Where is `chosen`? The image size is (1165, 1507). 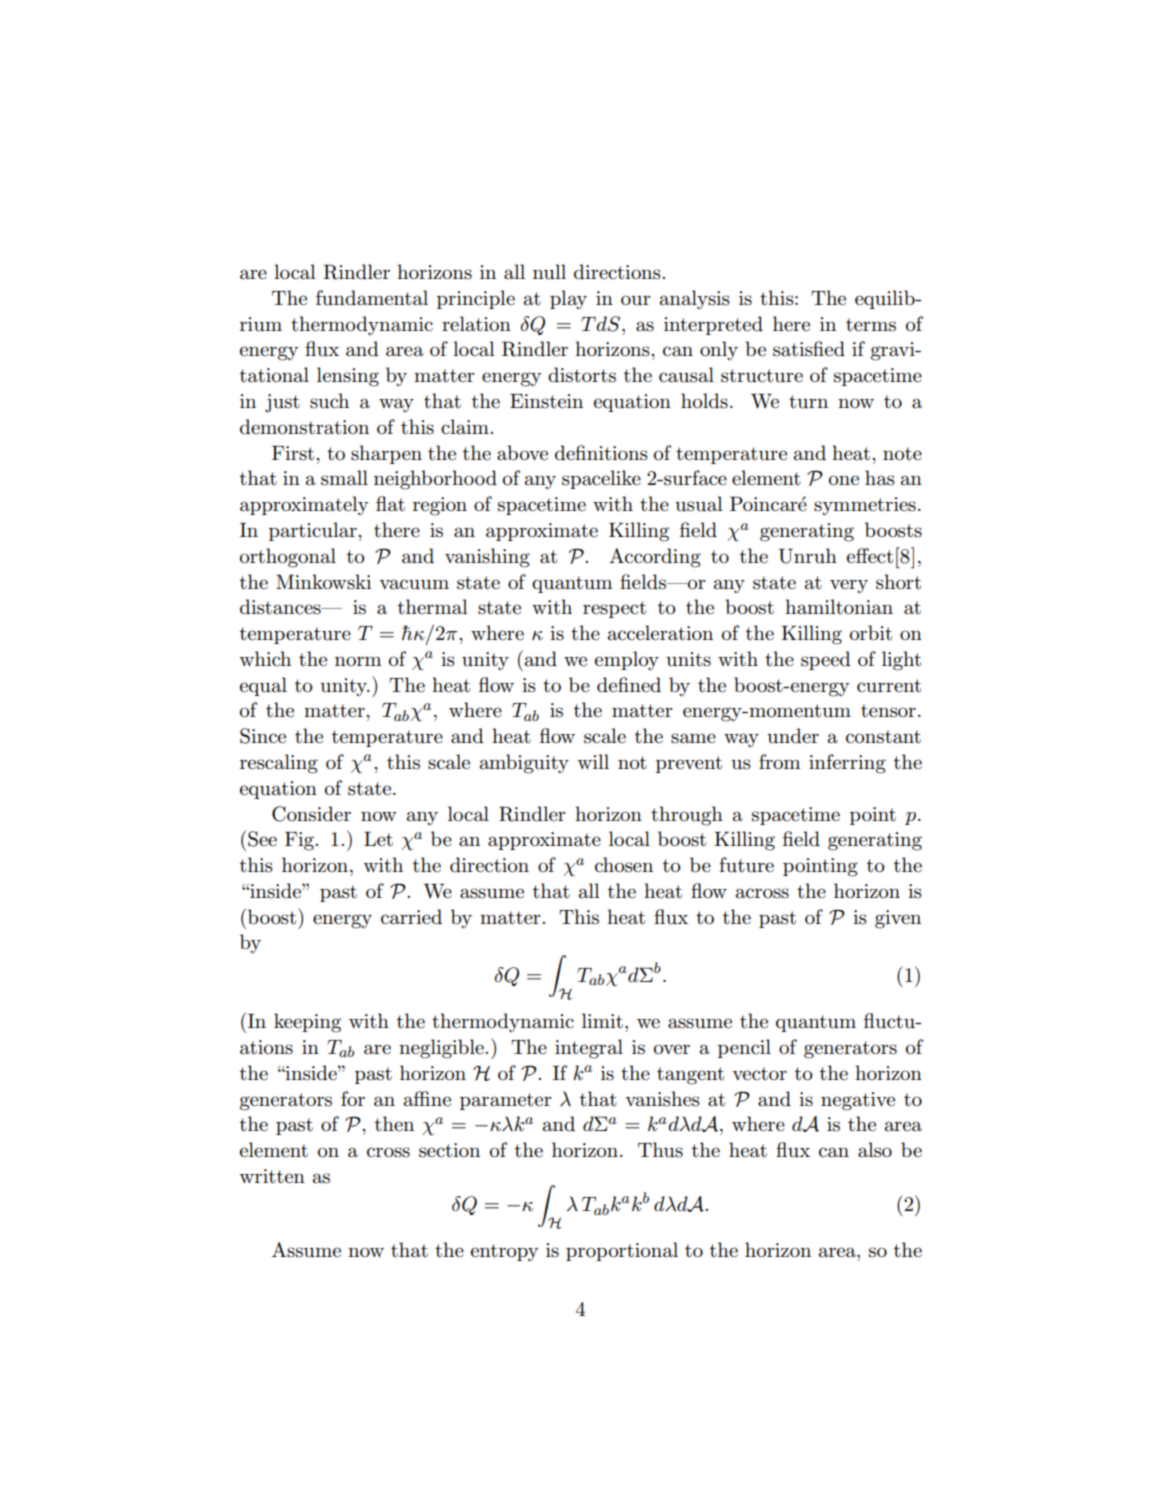 chosen is located at coordinates (624, 865).
